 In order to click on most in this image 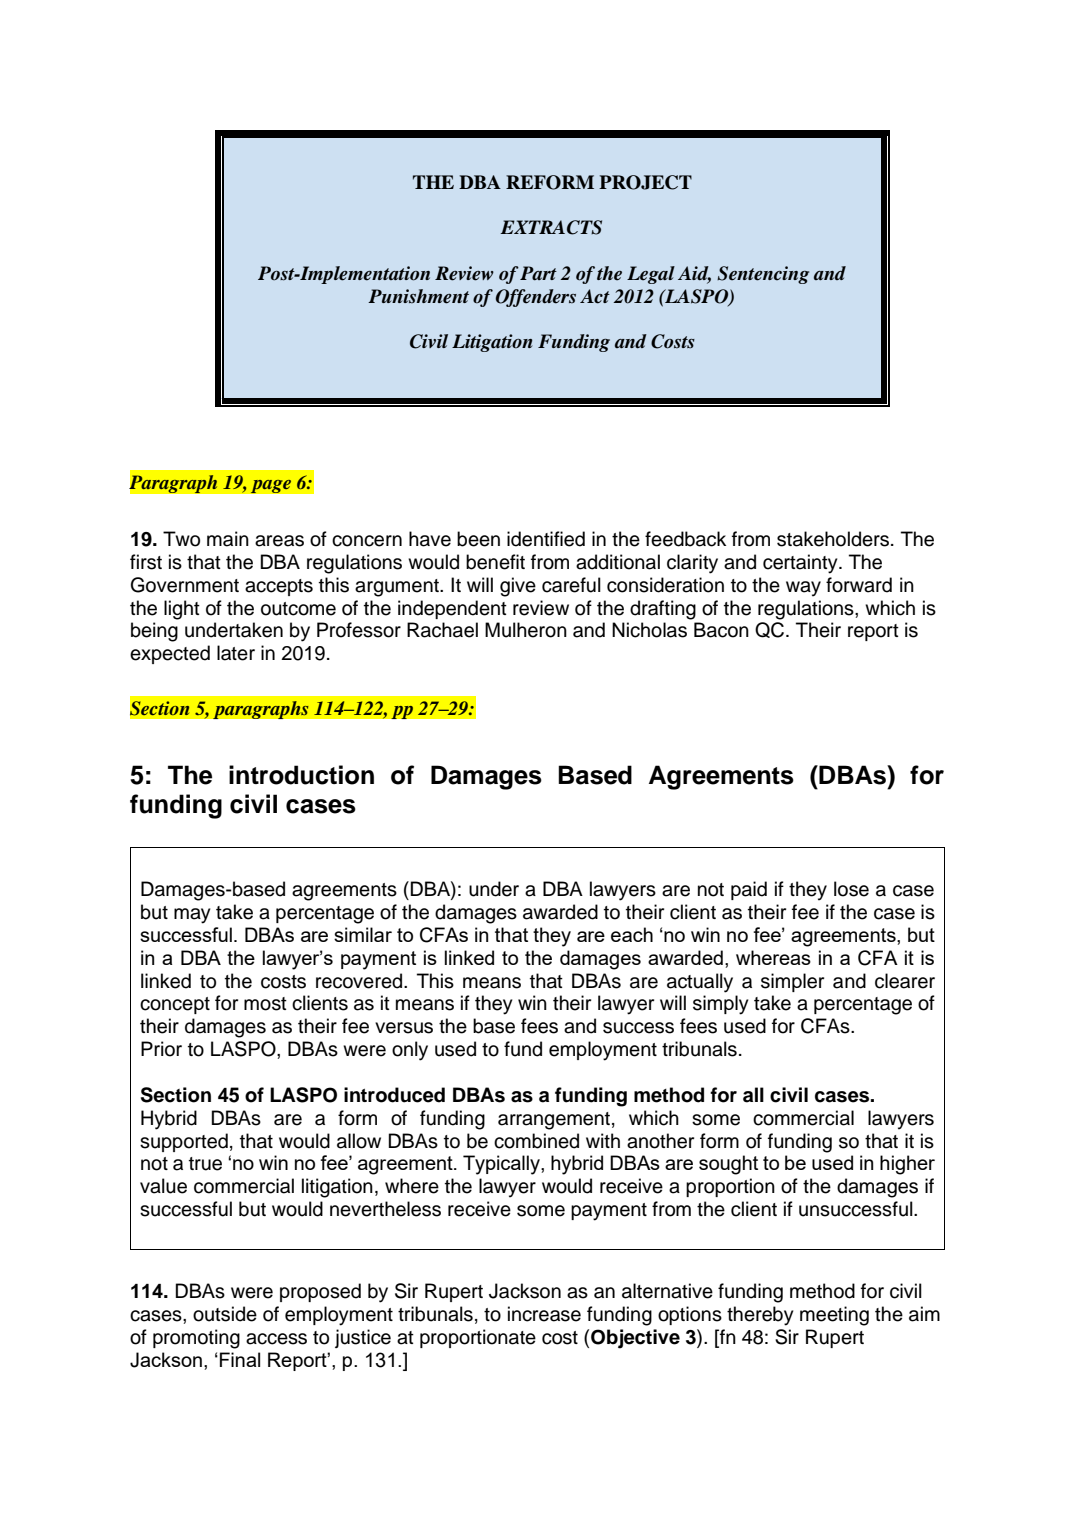, I will do `click(265, 1004)`.
